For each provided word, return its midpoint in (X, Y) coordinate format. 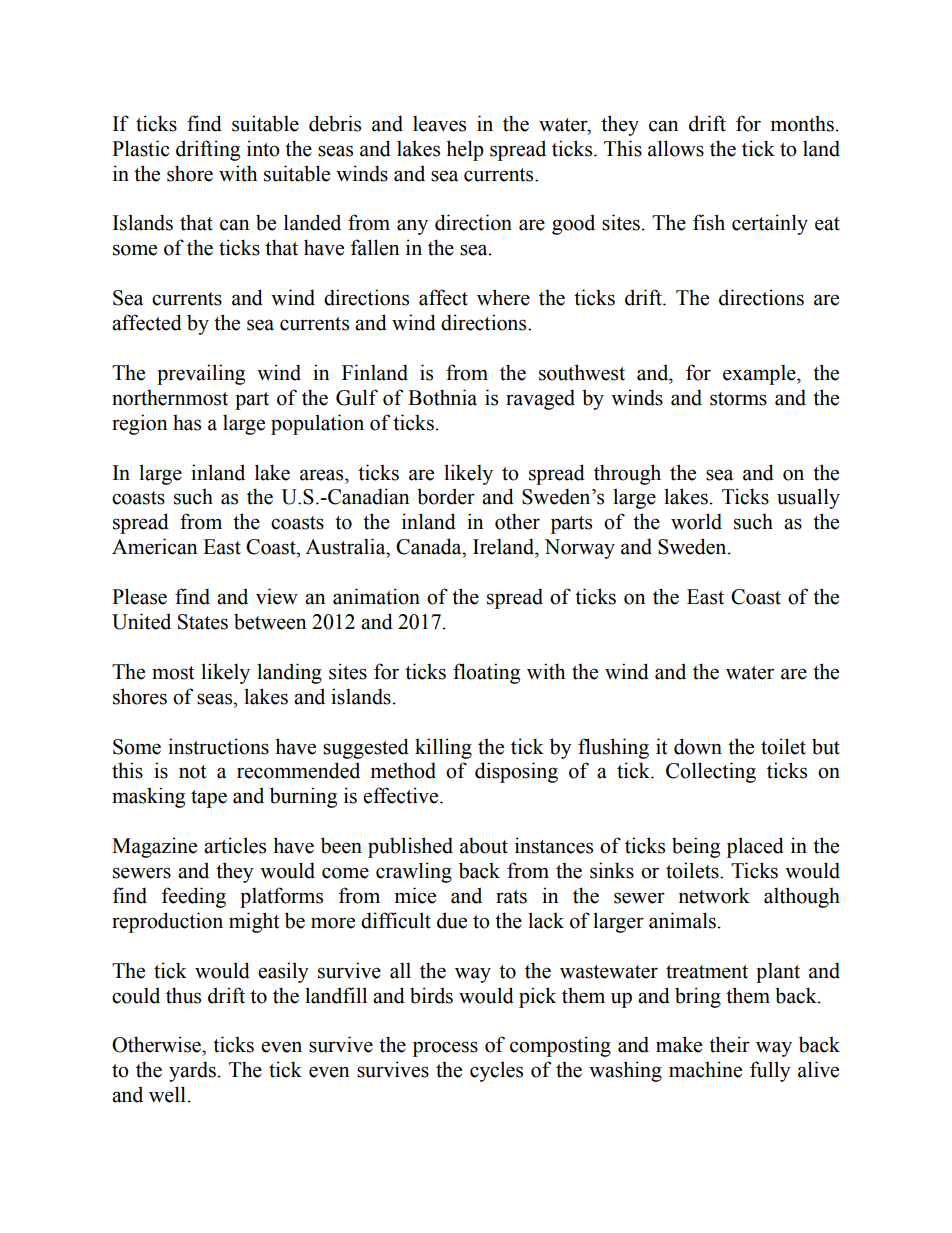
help (465, 150)
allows (676, 148)
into (263, 148)
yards (192, 1071)
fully (770, 1071)
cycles (496, 1071)
